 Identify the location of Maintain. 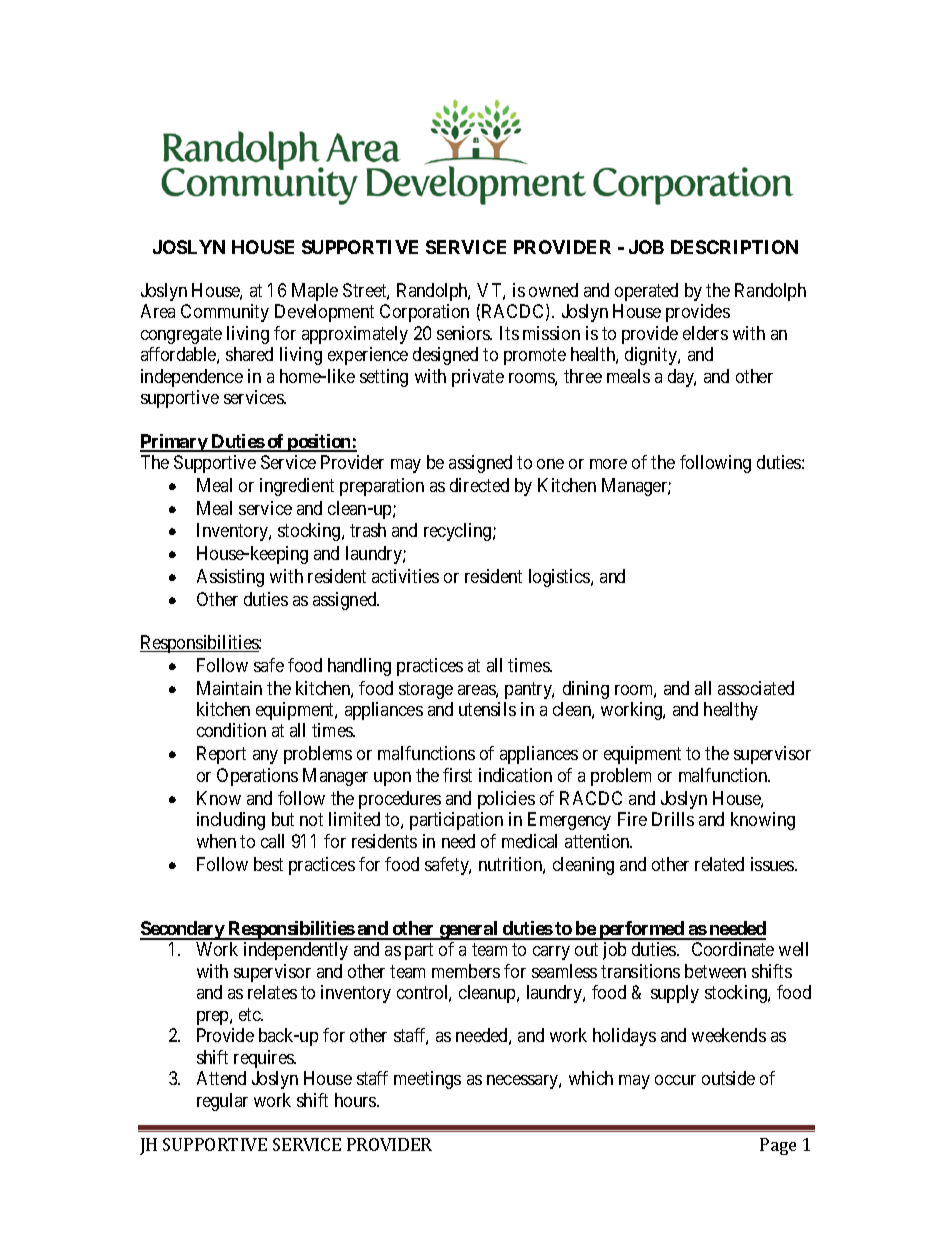
(229, 688).
